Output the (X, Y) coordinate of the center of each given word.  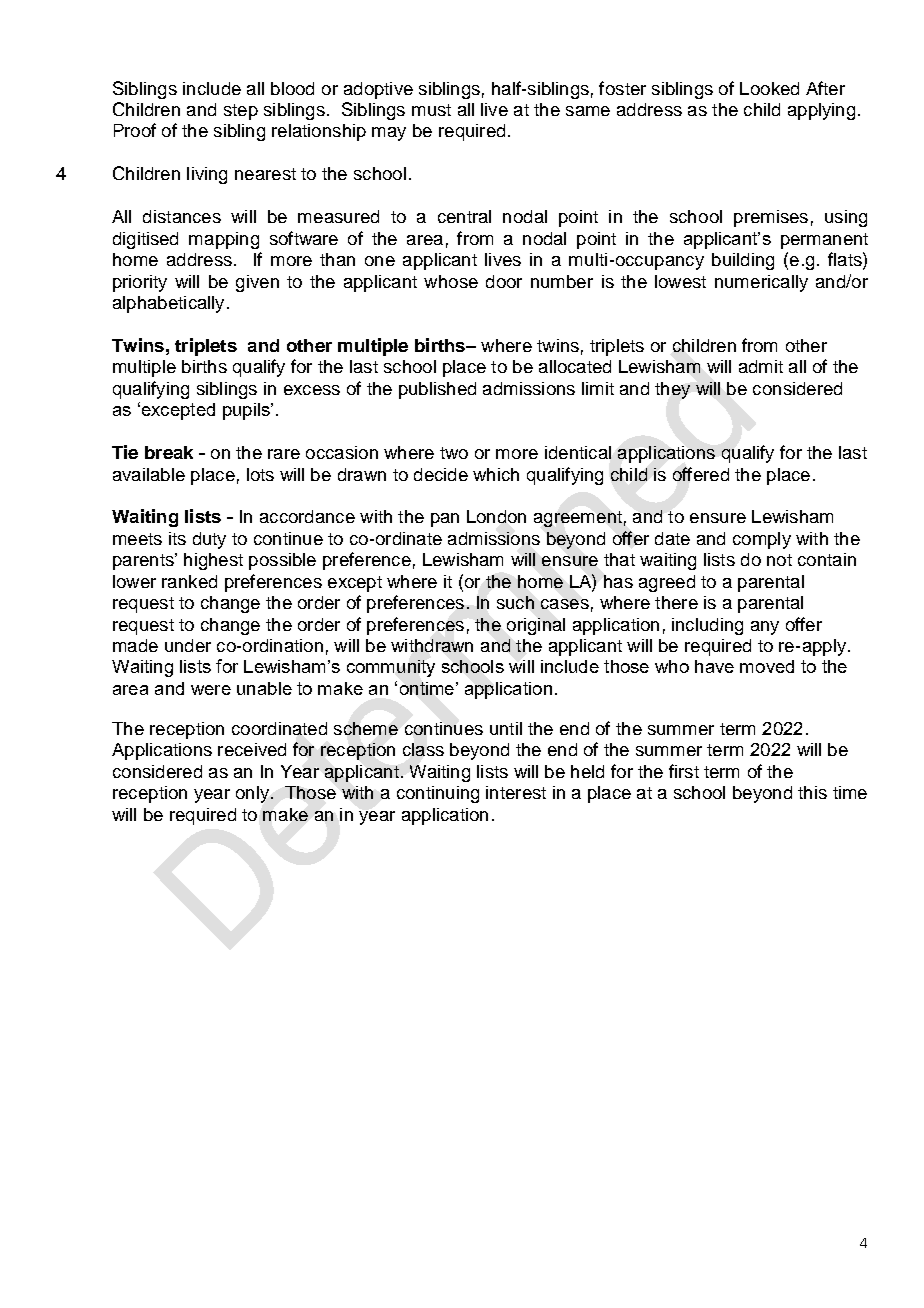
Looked (769, 88)
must (431, 110)
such (515, 602)
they (672, 390)
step (241, 112)
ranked (189, 581)
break (169, 452)
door (504, 281)
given (257, 283)
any (765, 628)
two (454, 453)
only (254, 794)
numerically (761, 283)
